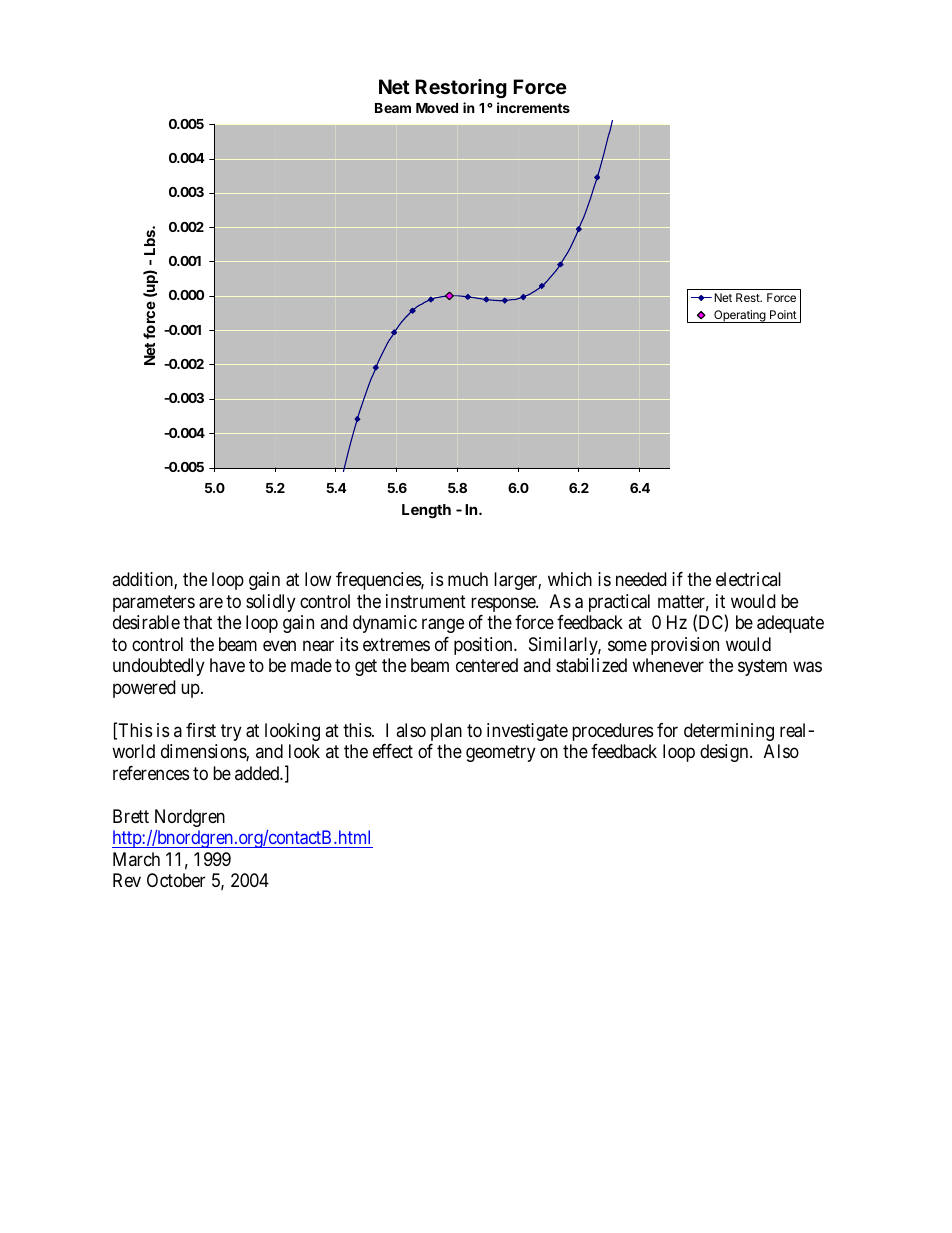 This document has height=1233, width=952. I want to click on Length, so click(426, 511).
